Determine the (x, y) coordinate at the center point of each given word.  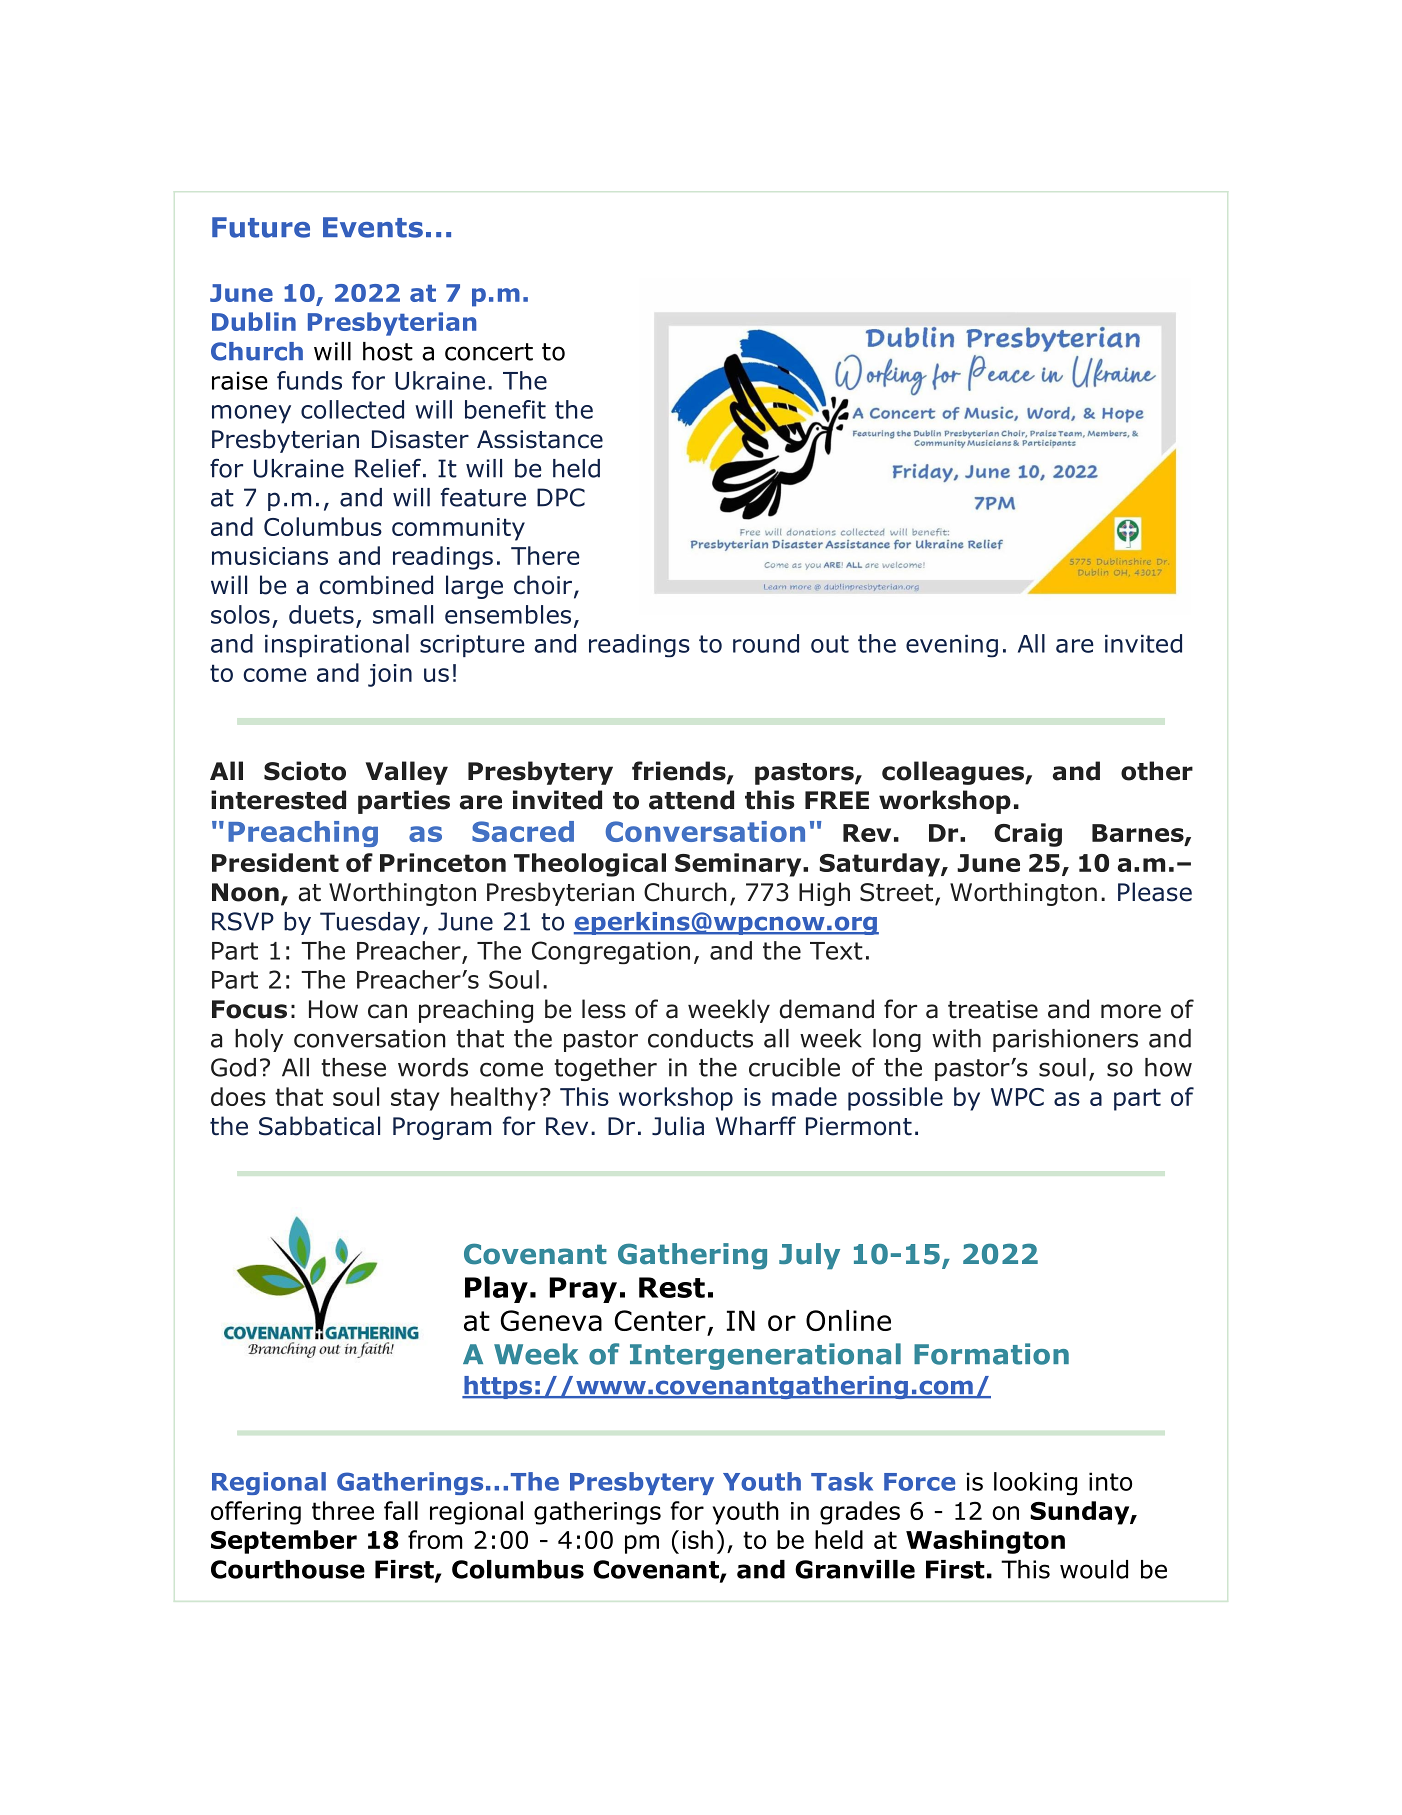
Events (373, 227)
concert (489, 352)
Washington (985, 1542)
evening (952, 646)
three (343, 1510)
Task (842, 1481)
